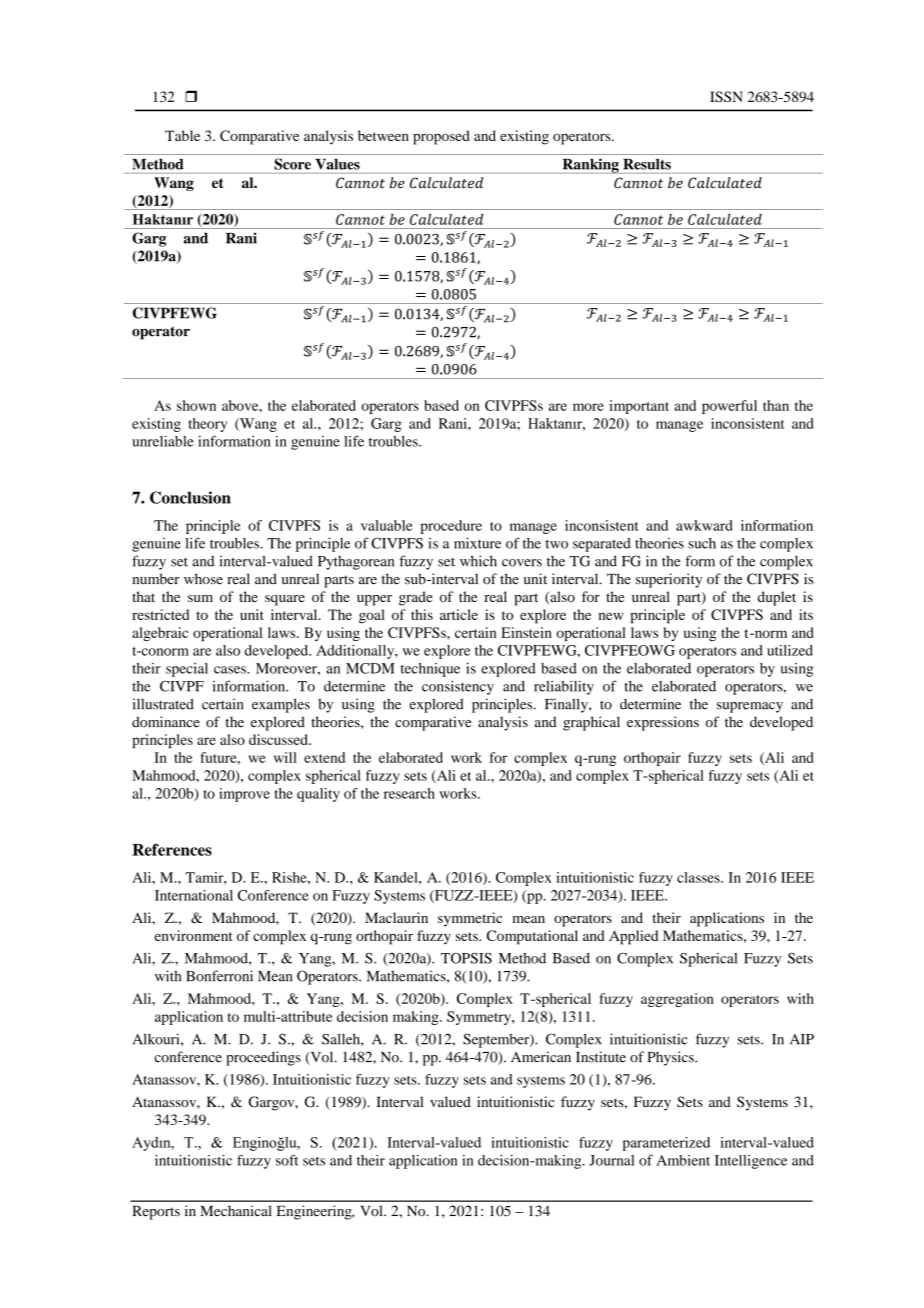 The height and width of the screenshot is (1308, 924). I want to click on Intelligence, so click(751, 1162).
